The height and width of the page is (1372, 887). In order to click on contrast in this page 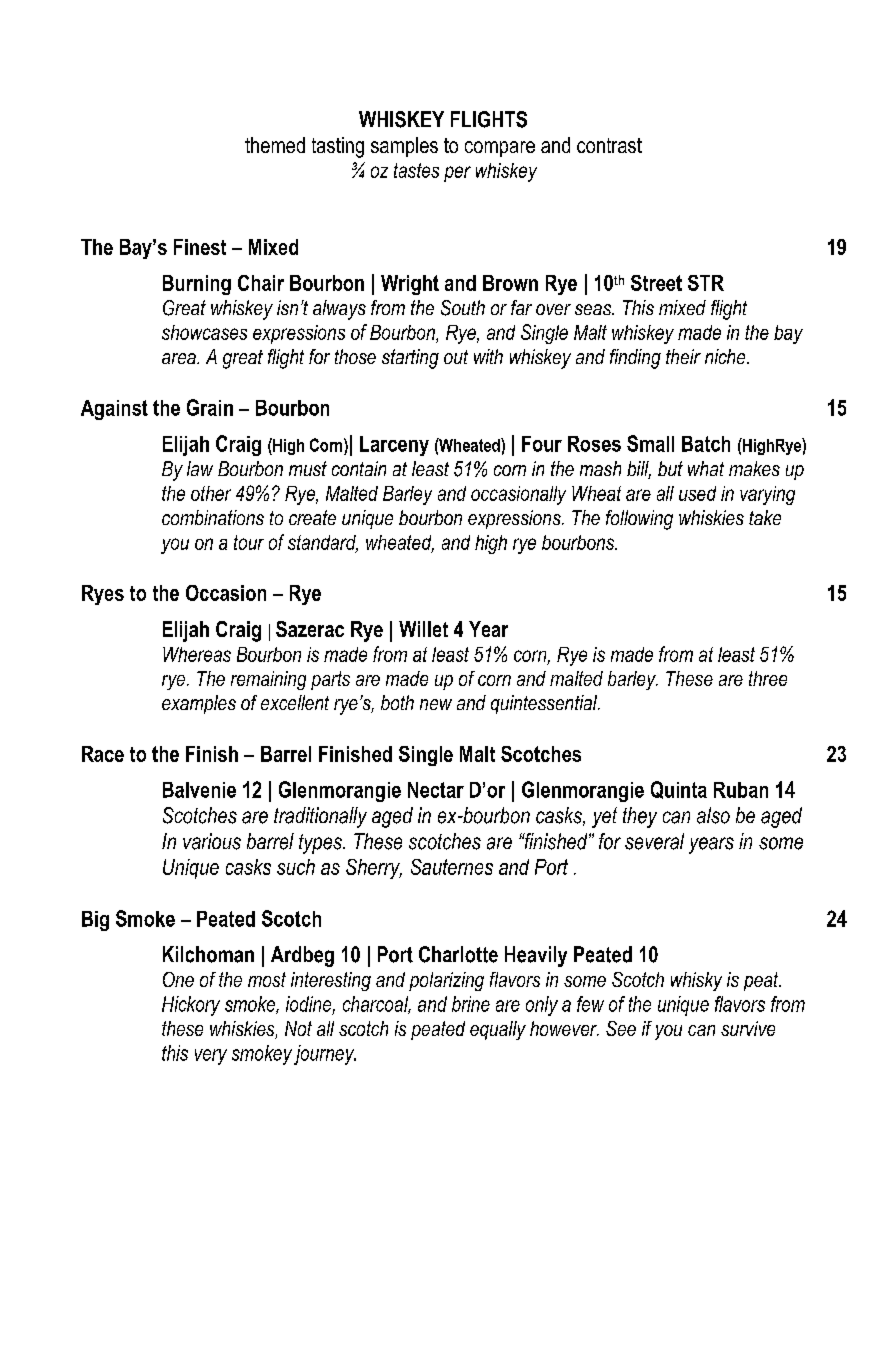, I will do `click(609, 145)`.
